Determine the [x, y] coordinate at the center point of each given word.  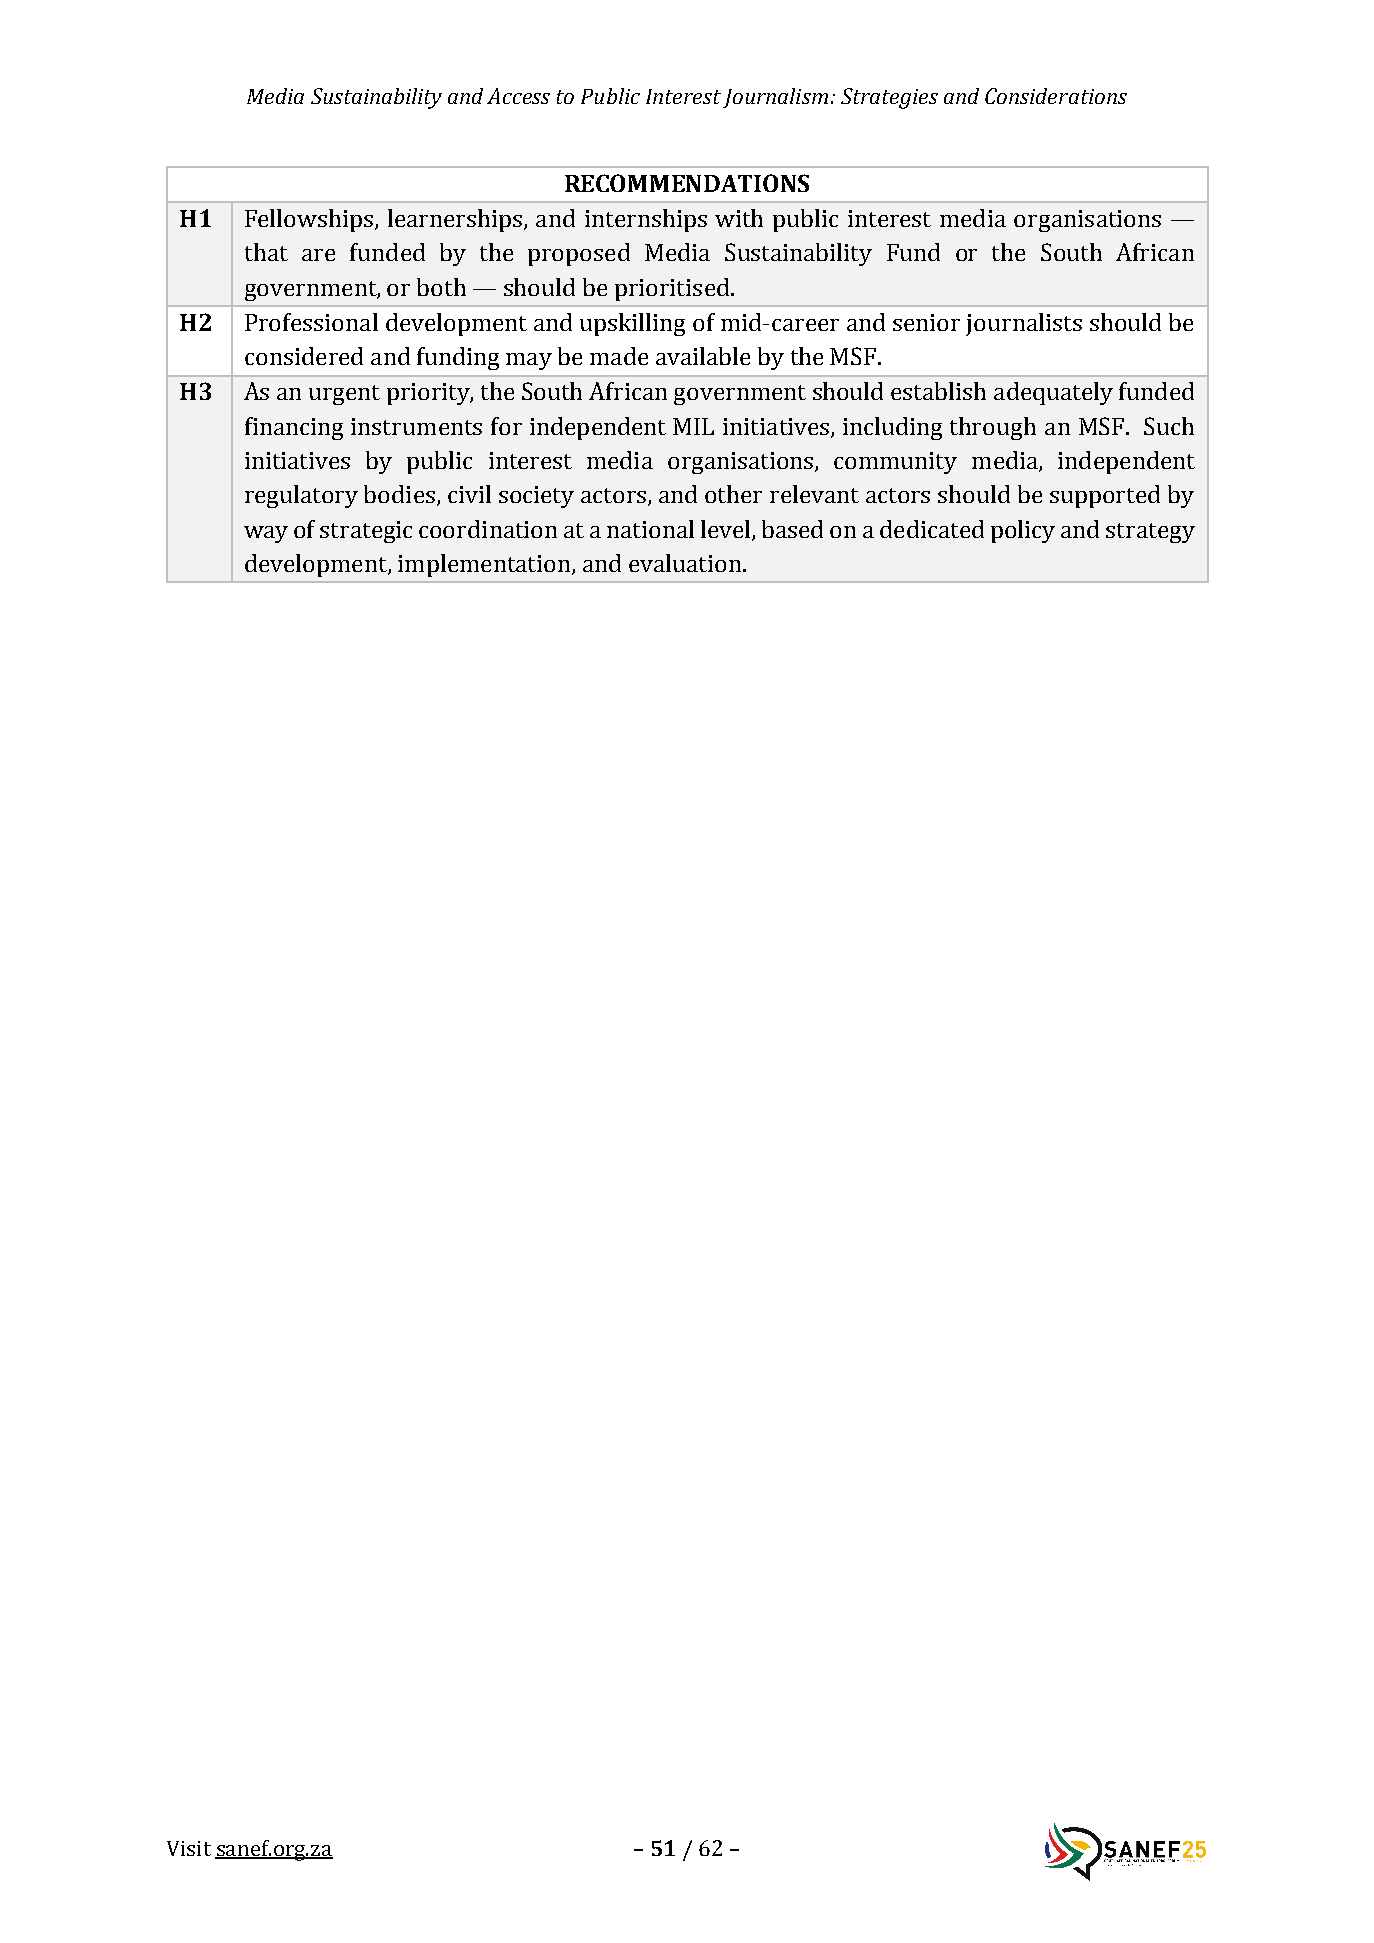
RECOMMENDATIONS [687, 183]
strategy [1150, 533]
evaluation [686, 563]
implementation [484, 565]
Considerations [1056, 96]
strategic [366, 532]
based [792, 529]
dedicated [932, 529]
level [727, 530]
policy [1023, 531]
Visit [189, 1848]
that [266, 252]
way [266, 534]
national [650, 529]
